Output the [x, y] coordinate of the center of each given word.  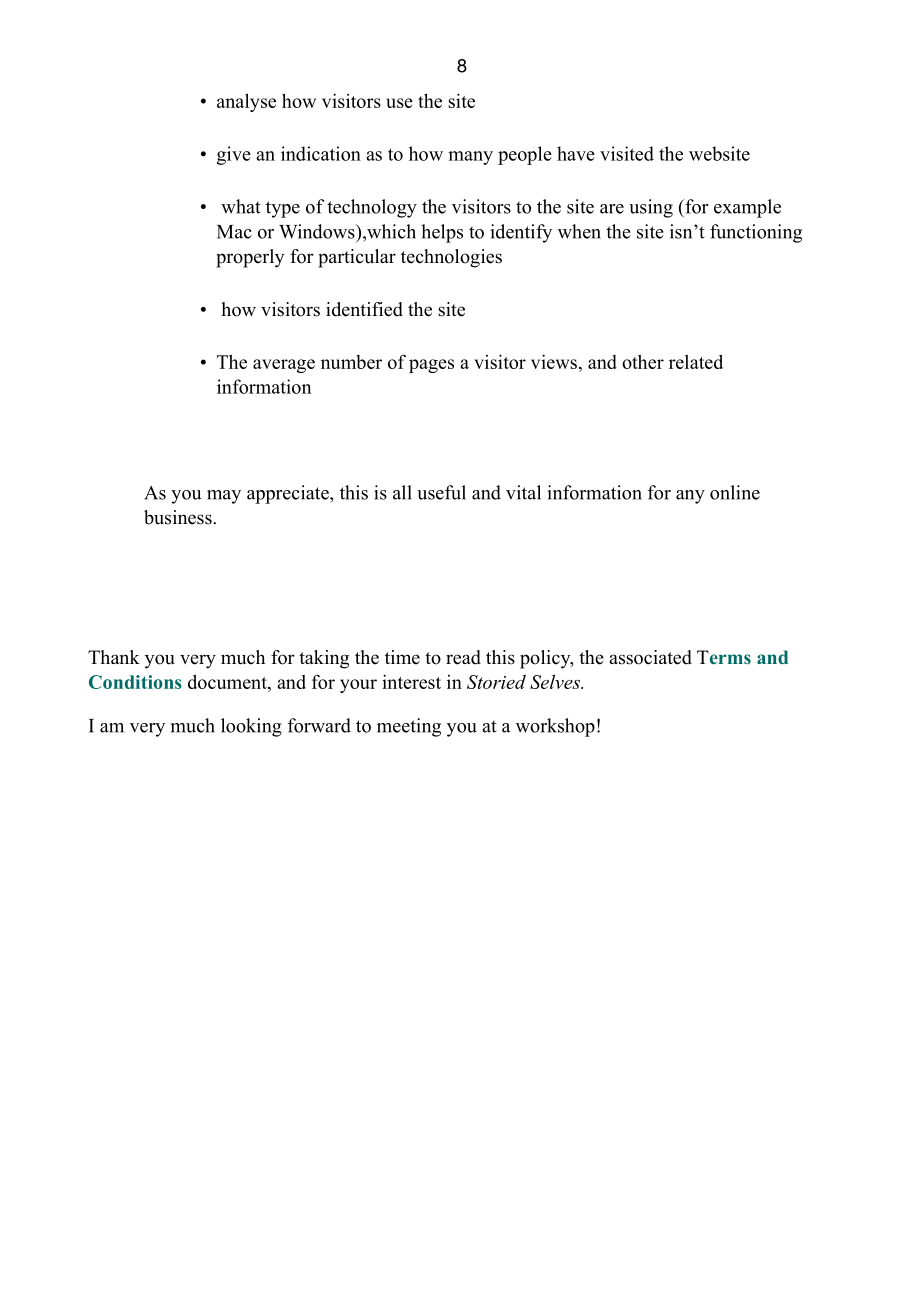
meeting [409, 727]
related [696, 361]
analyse [246, 102]
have [576, 153]
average [284, 366]
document [228, 683]
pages [431, 366]
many [470, 158]
